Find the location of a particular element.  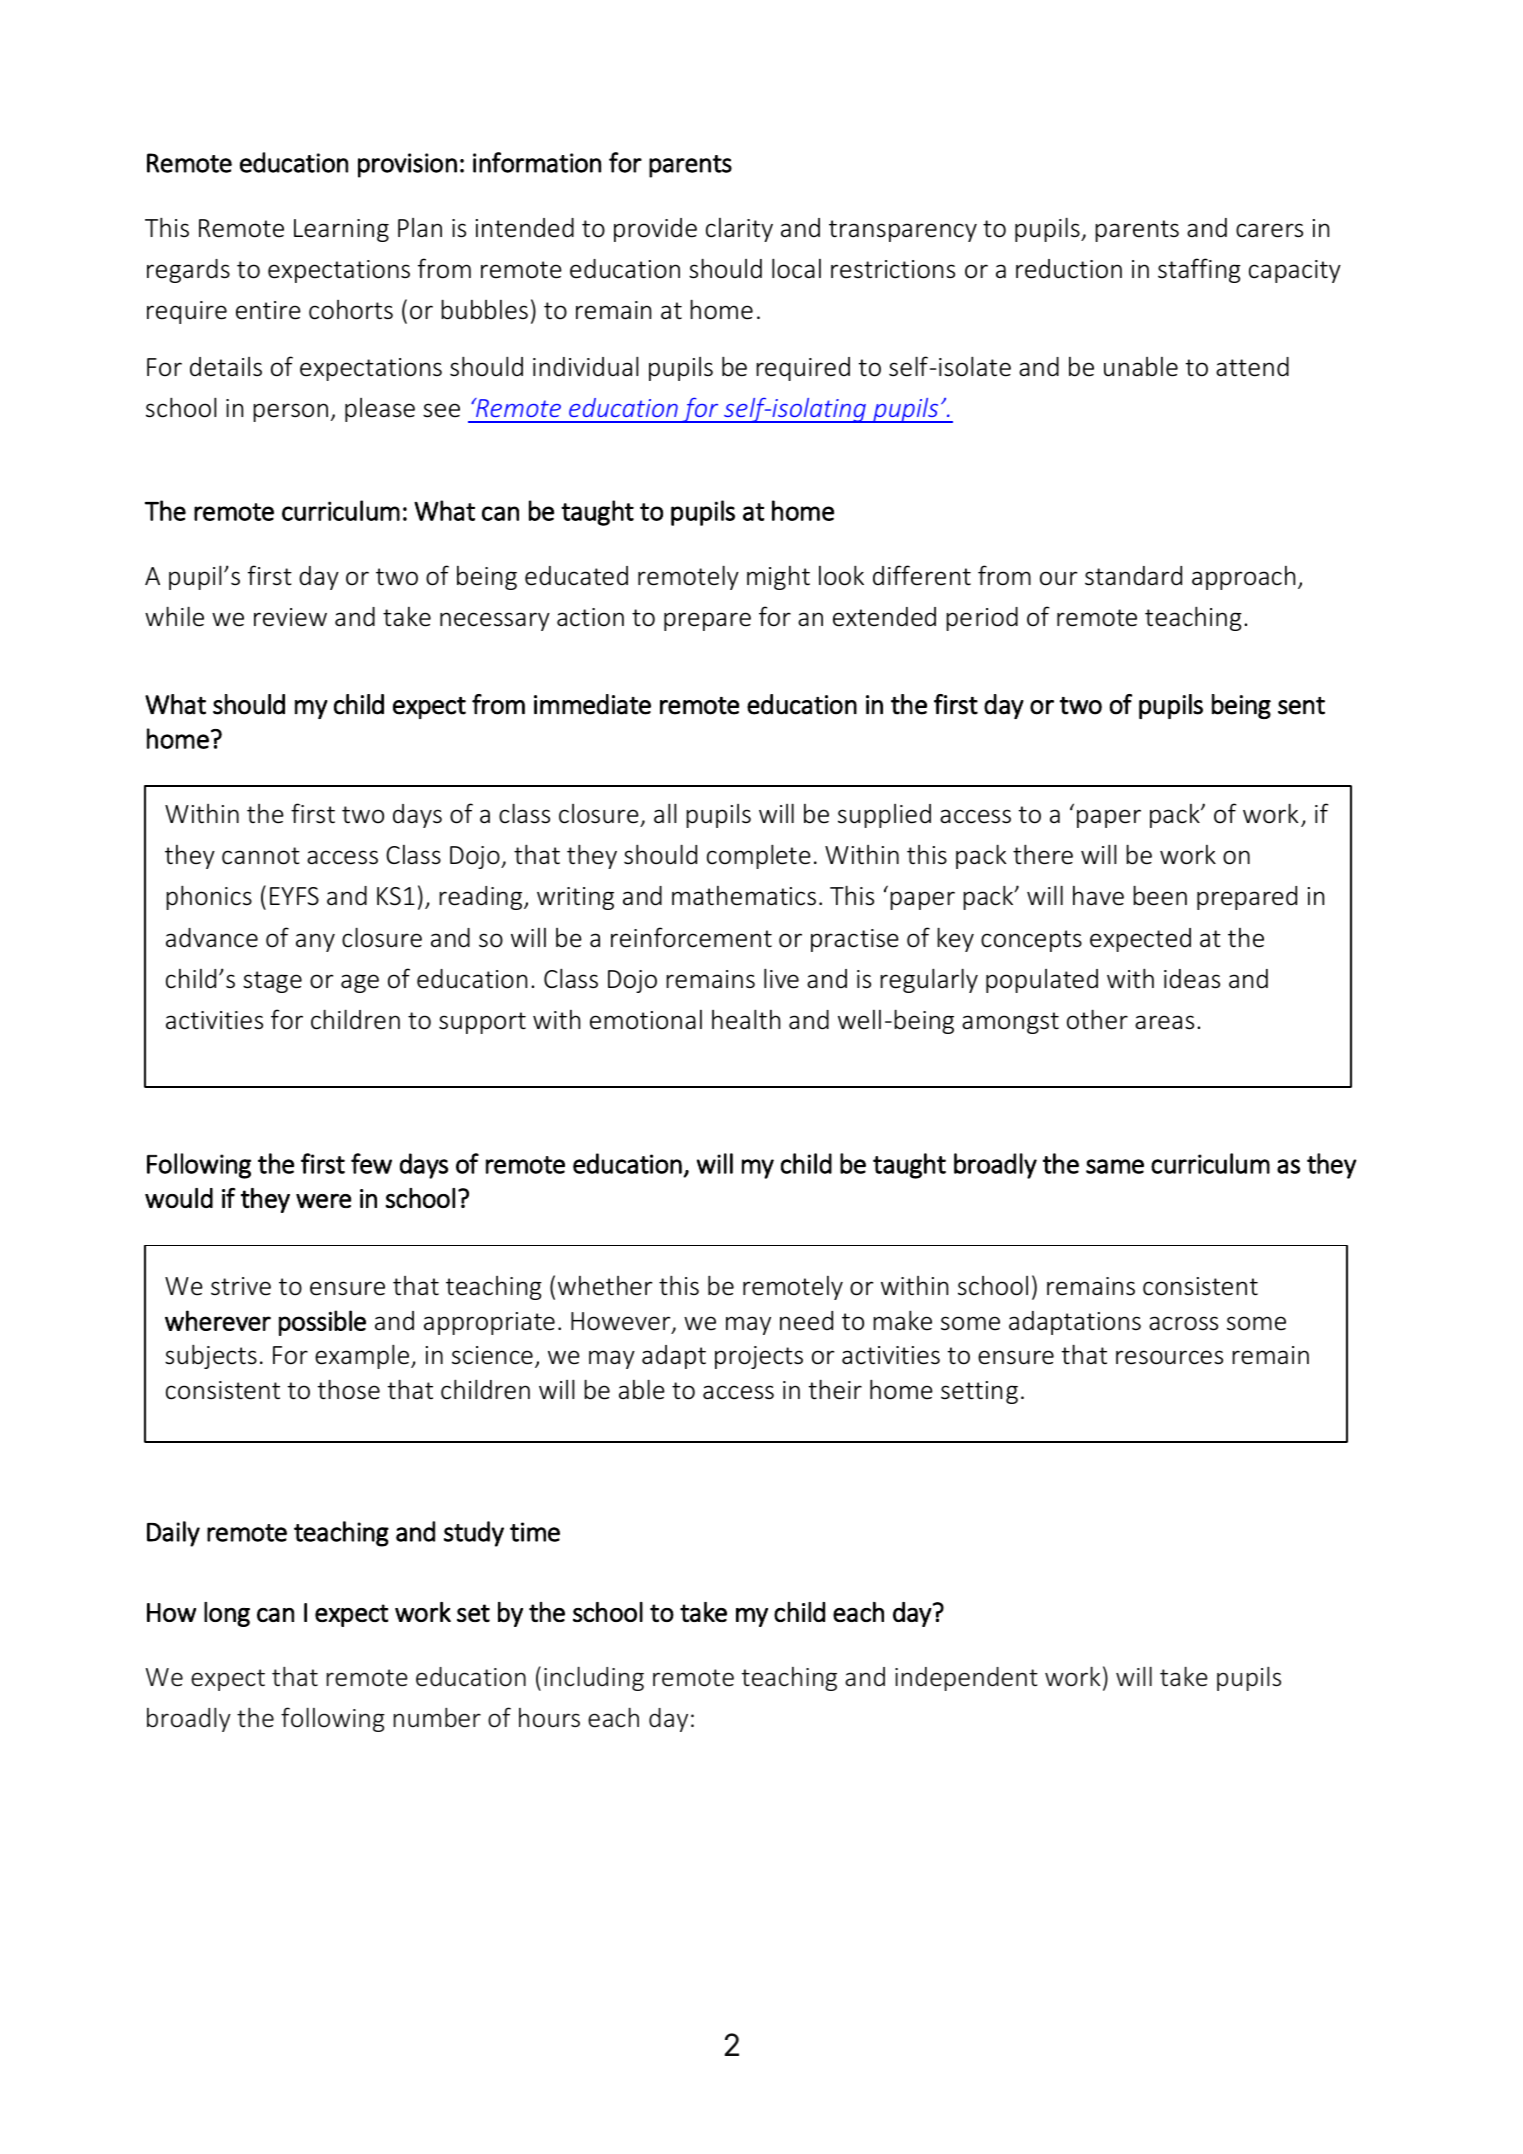

long is located at coordinates (227, 1614).
